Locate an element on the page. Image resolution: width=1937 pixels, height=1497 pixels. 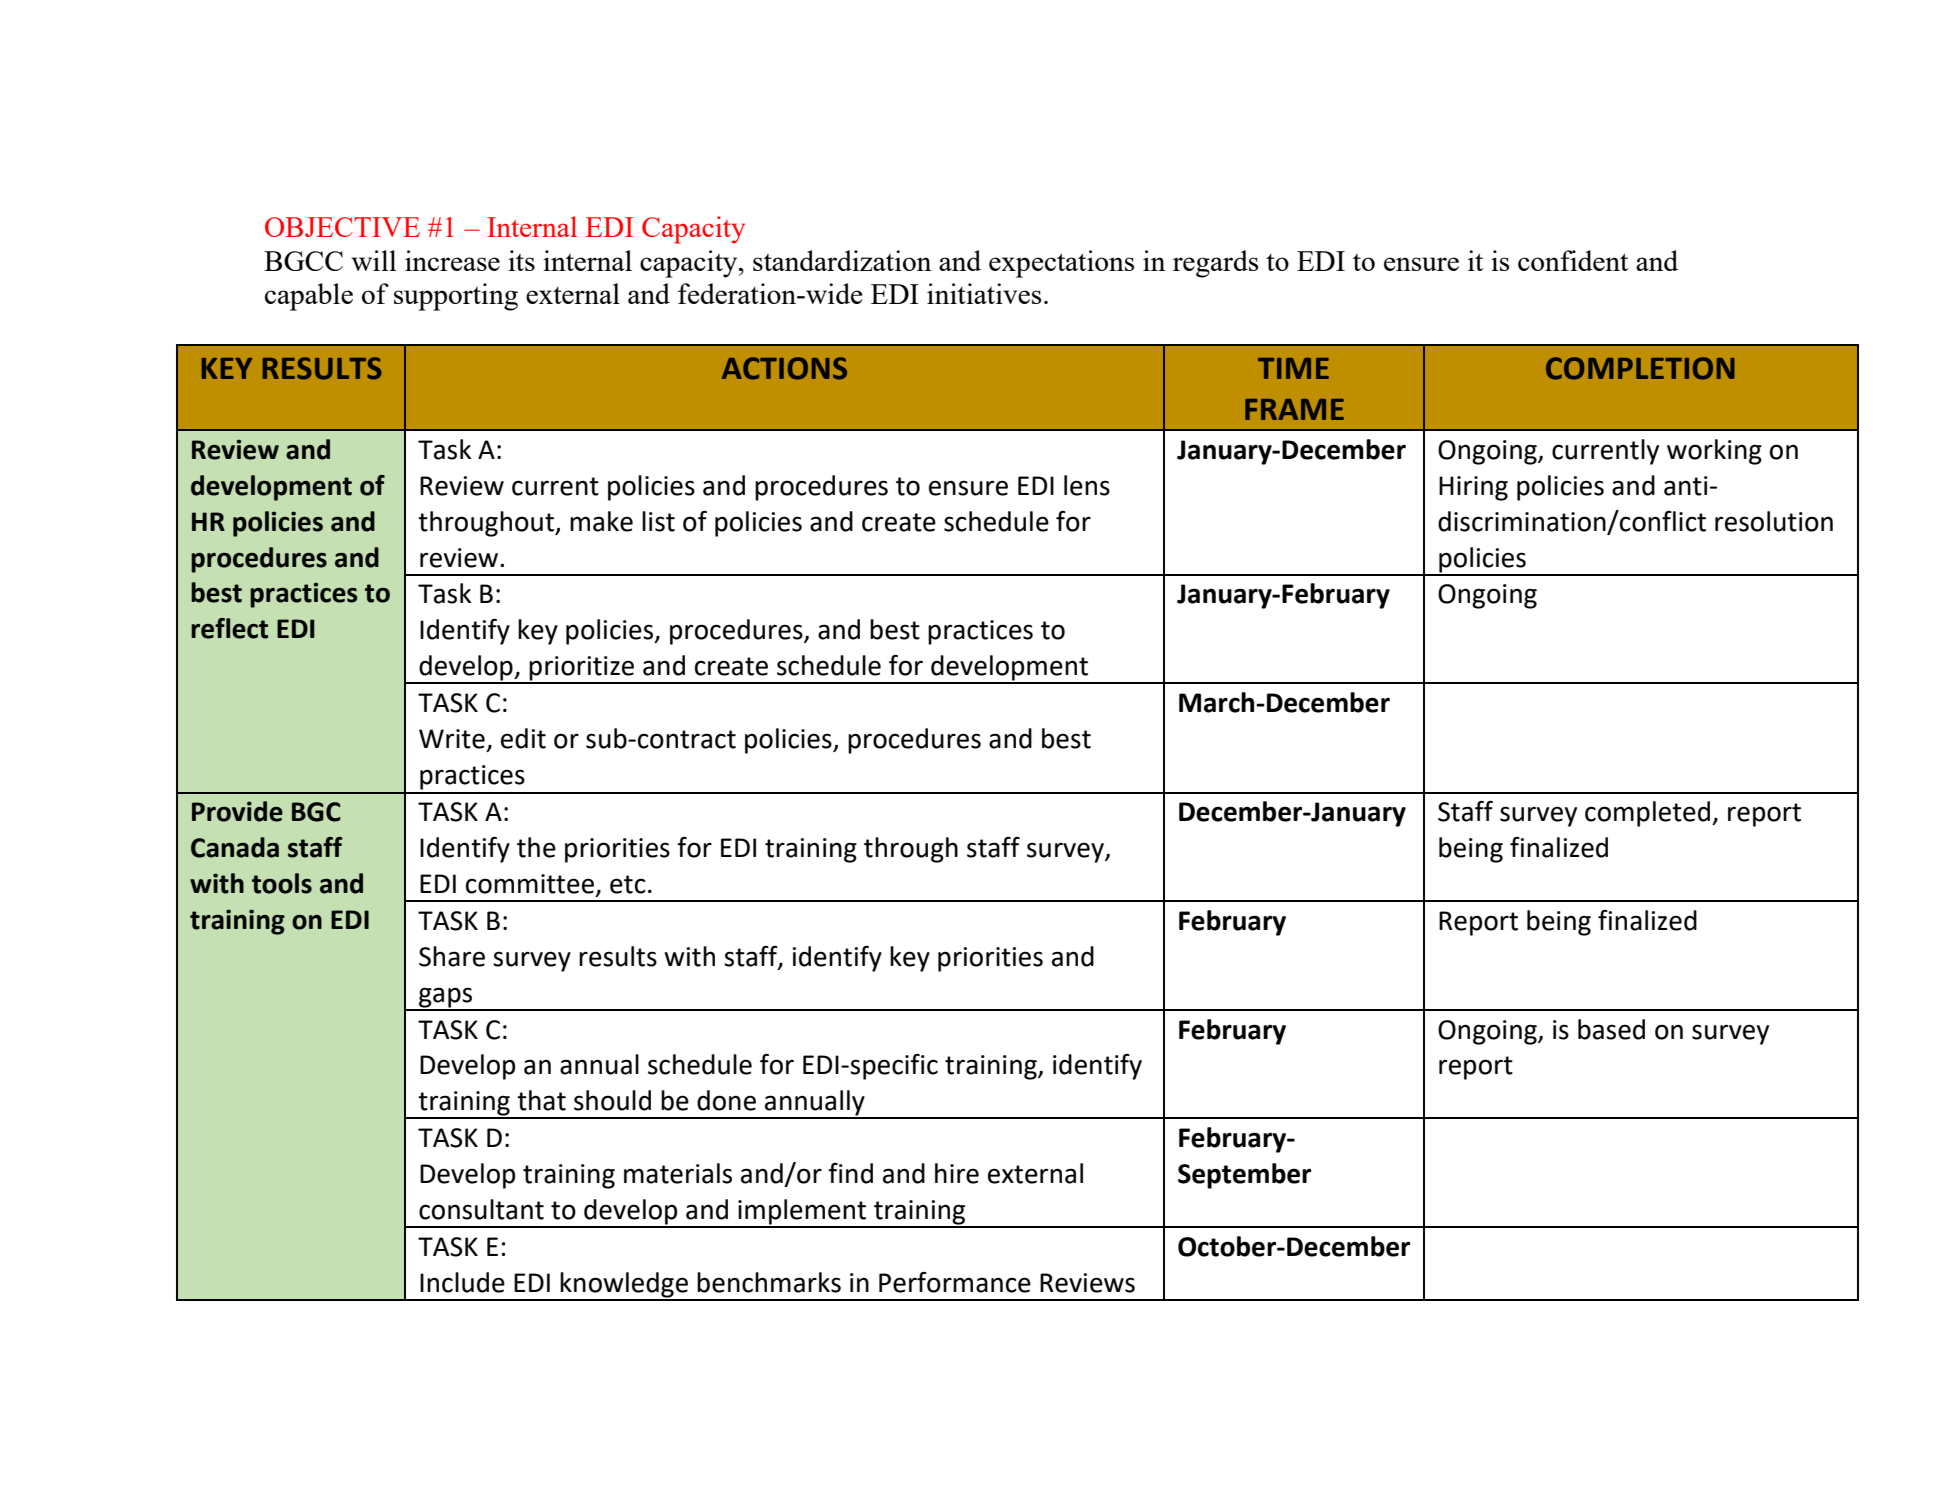
Hiring is located at coordinates (1473, 488).
